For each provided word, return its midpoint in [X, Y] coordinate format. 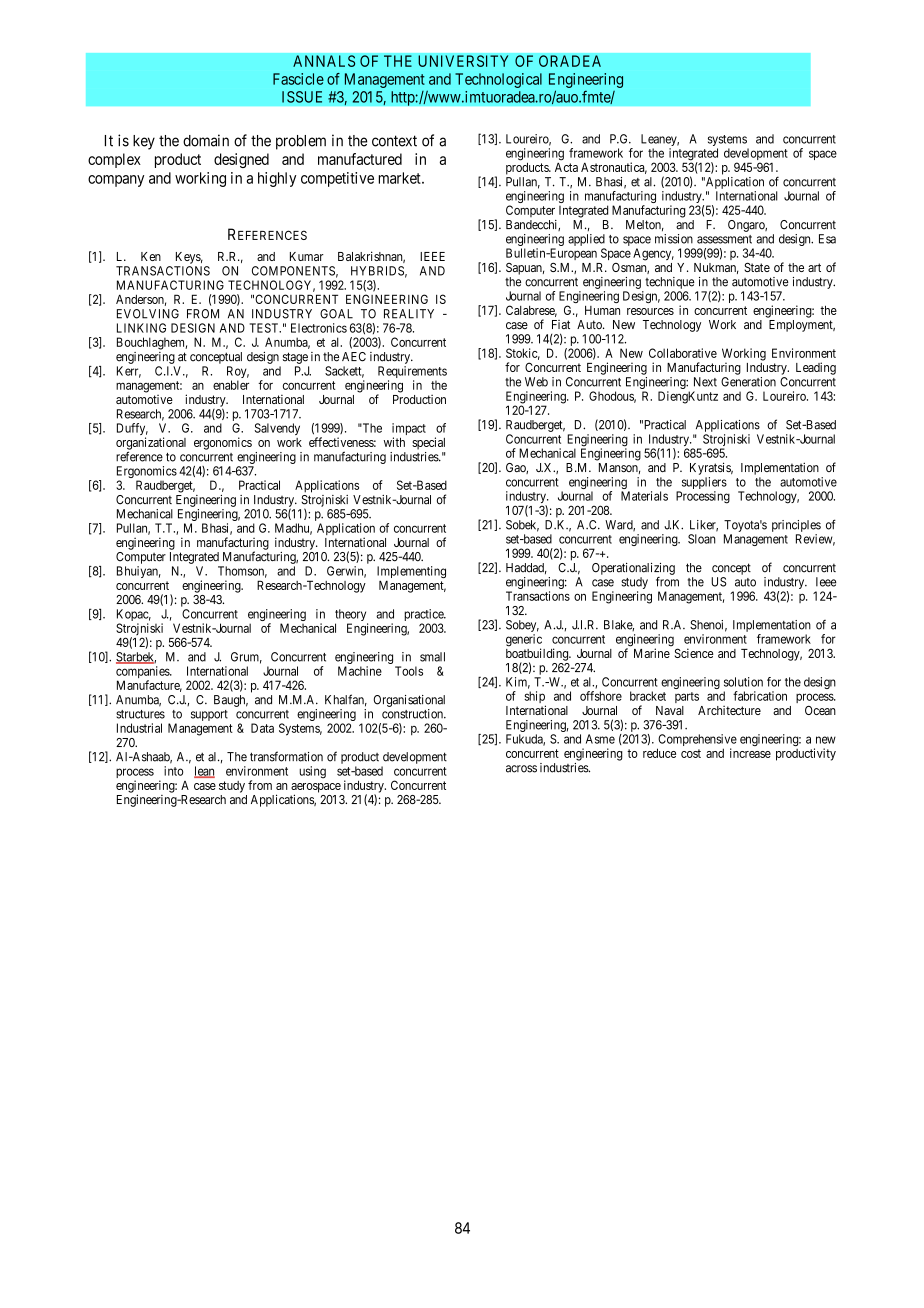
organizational [151, 444]
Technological [498, 80]
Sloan [702, 539]
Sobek [522, 526]
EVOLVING [148, 314]
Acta [566, 167]
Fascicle [298, 79]
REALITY [409, 314]
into [173, 771]
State [757, 267]
